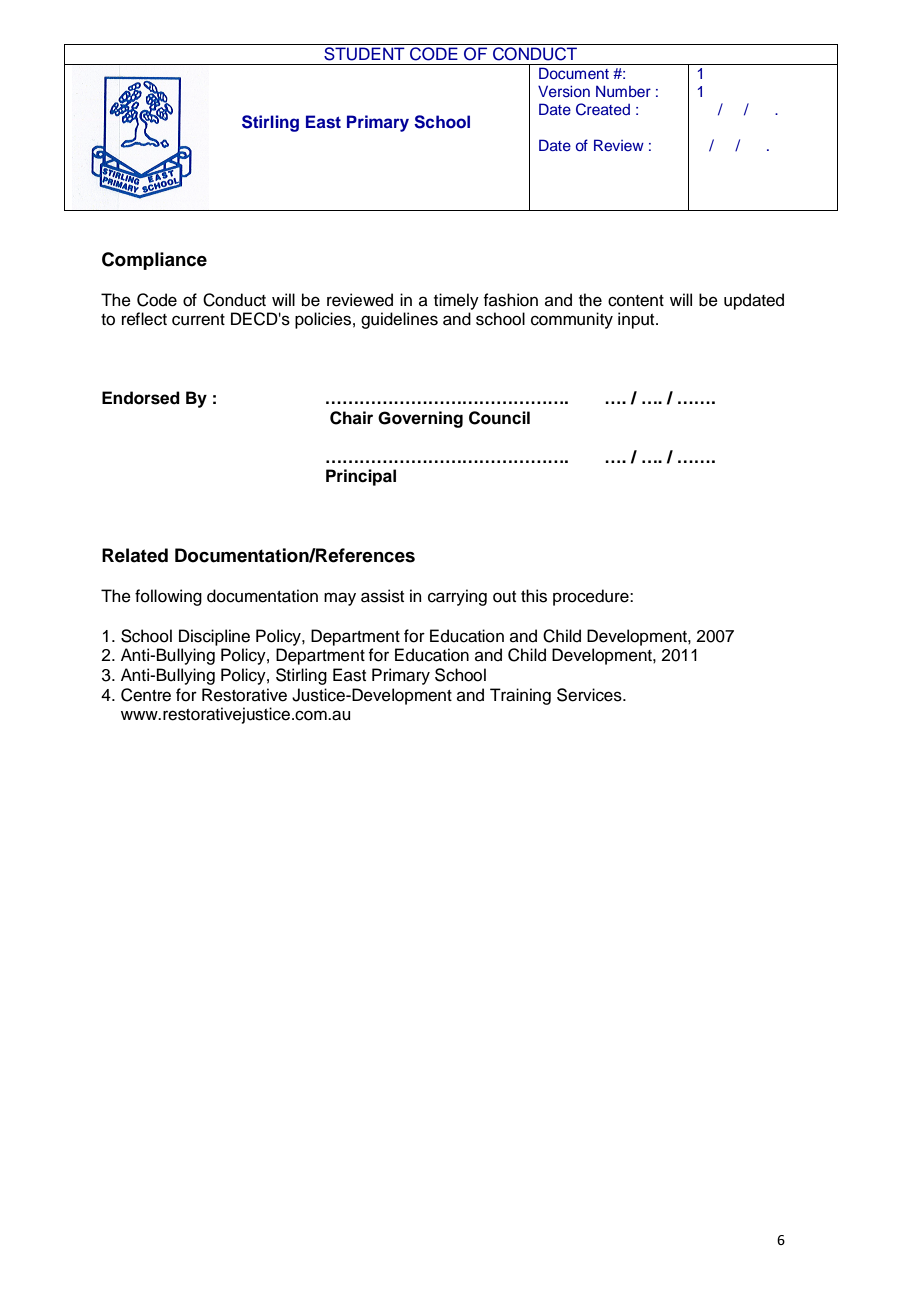  I want to click on timely, so click(456, 301).
